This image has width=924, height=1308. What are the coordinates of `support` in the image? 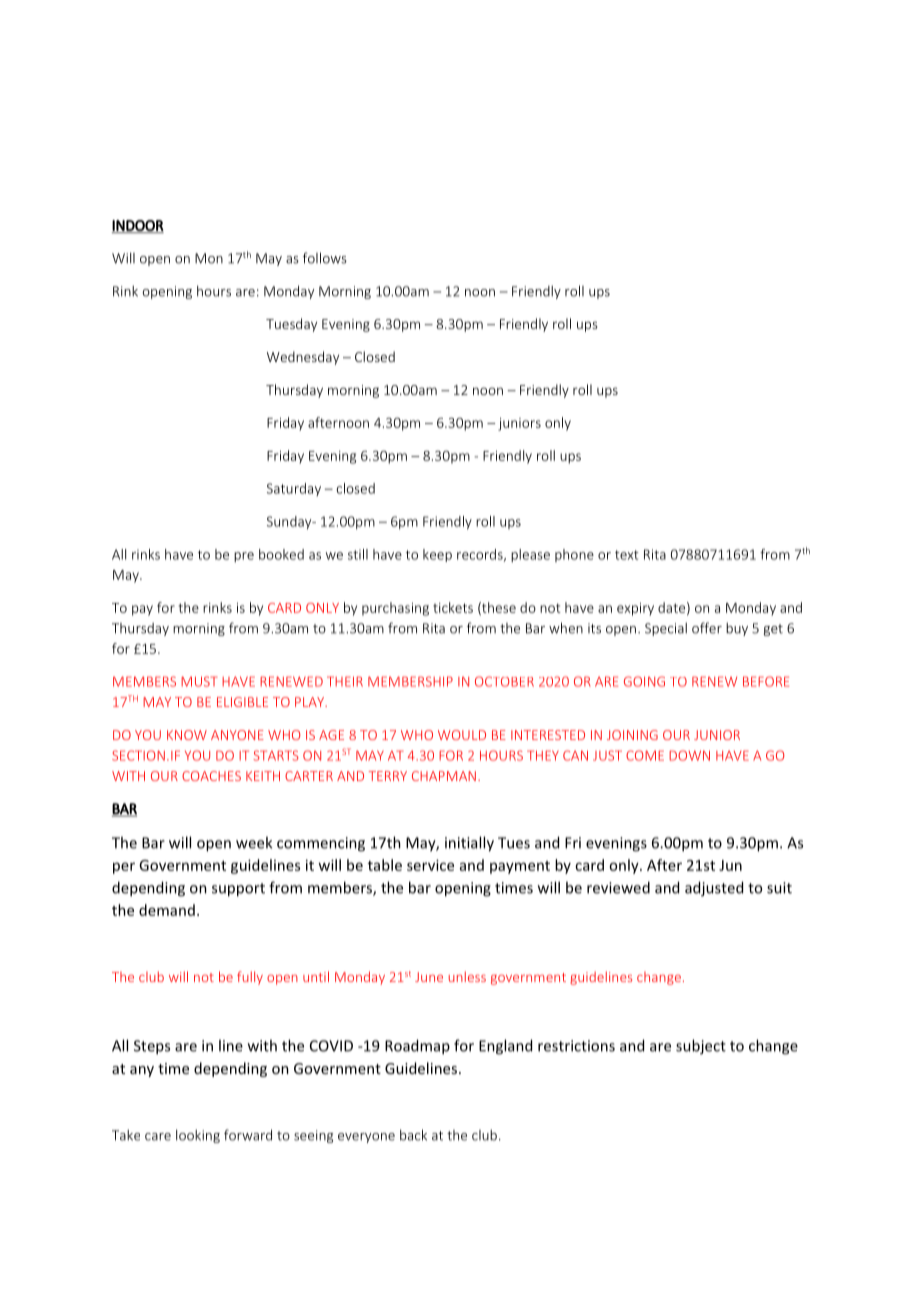 It's located at (238, 890).
